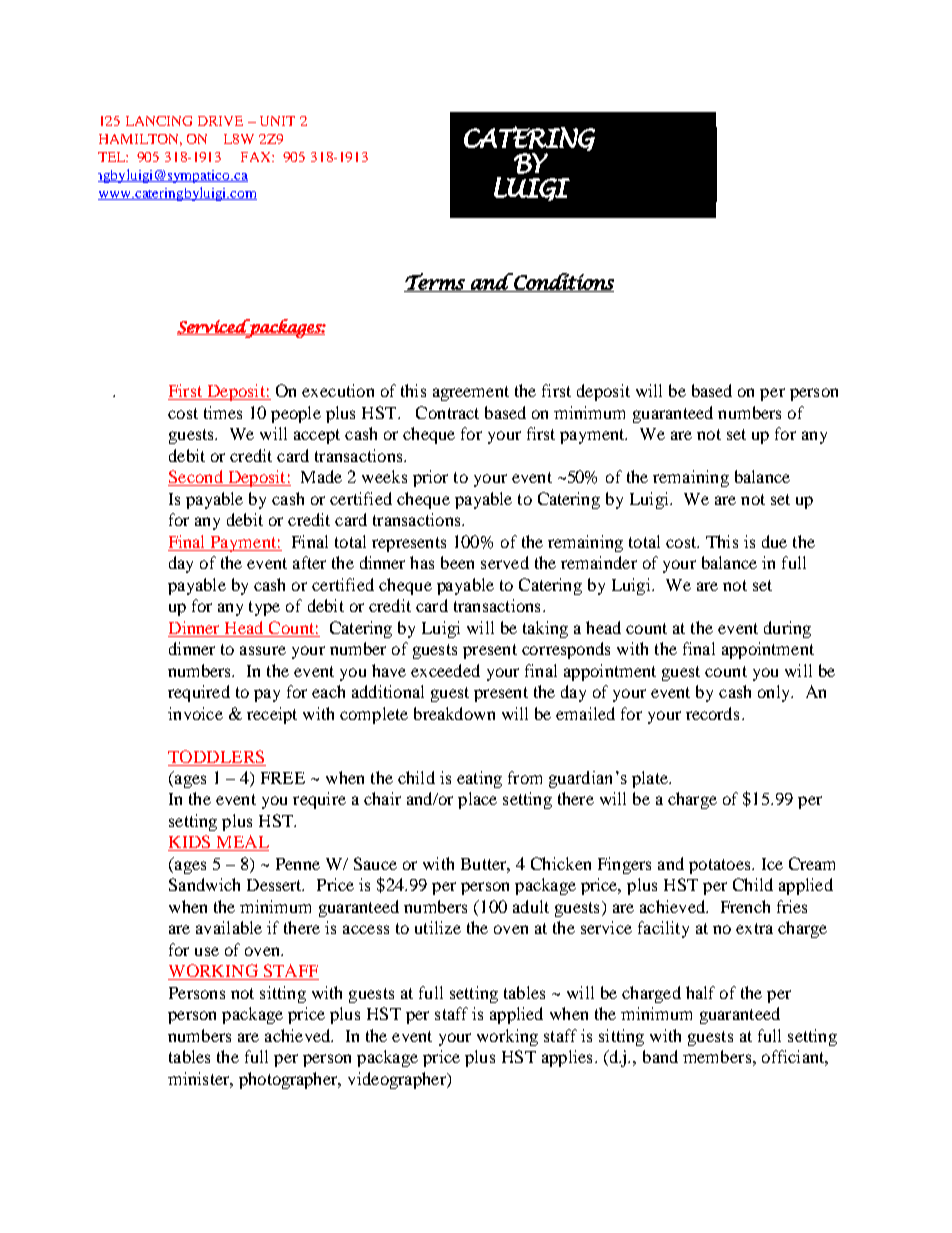 Image resolution: width=952 pixels, height=1233 pixels. I want to click on Conditions, so click(563, 282).
